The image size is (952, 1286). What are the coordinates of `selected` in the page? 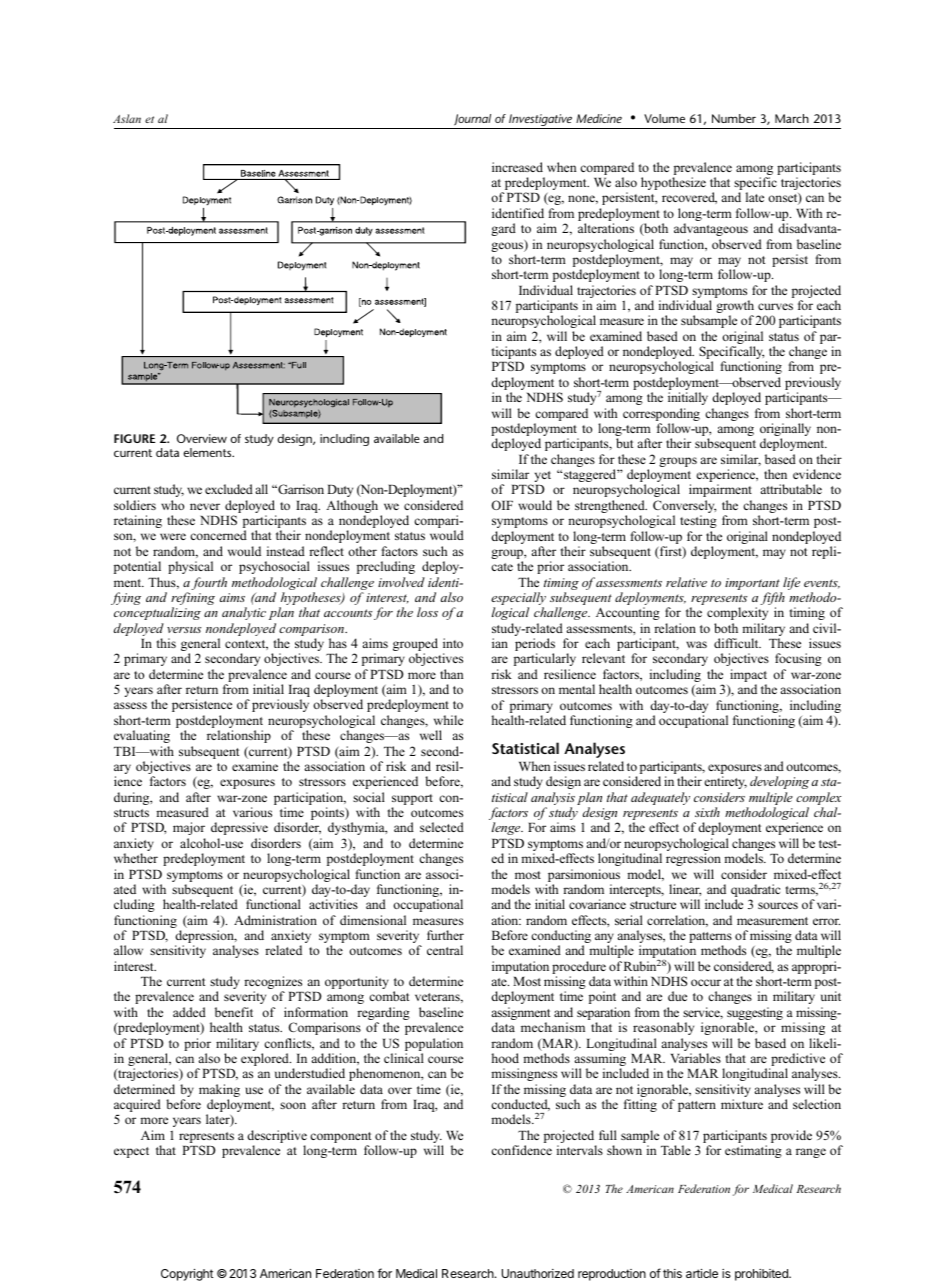 It's located at (442, 827).
